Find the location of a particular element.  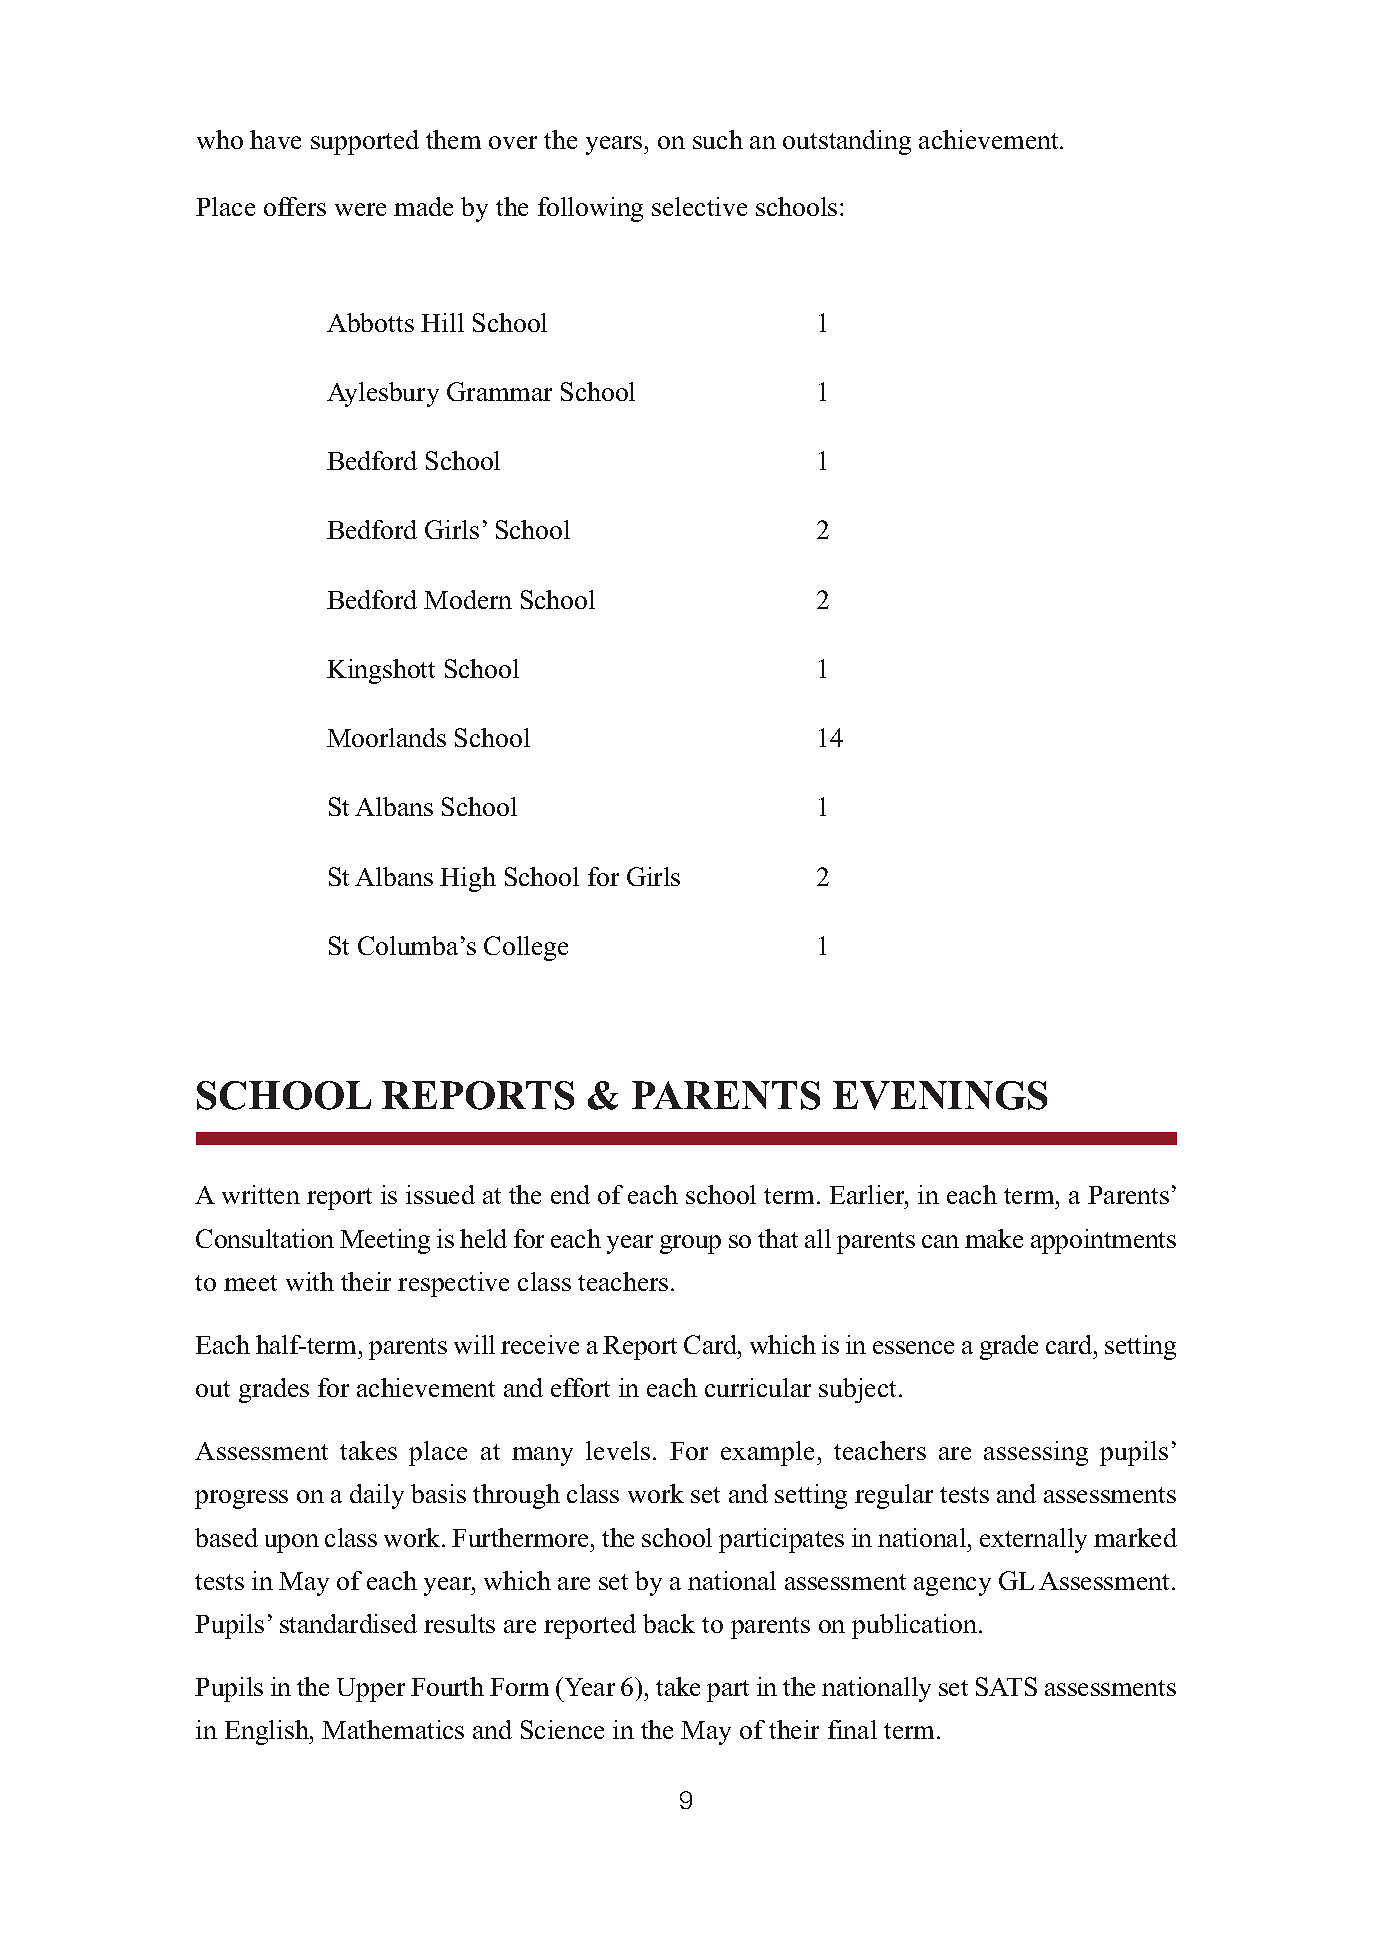

Upper is located at coordinates (371, 1690).
